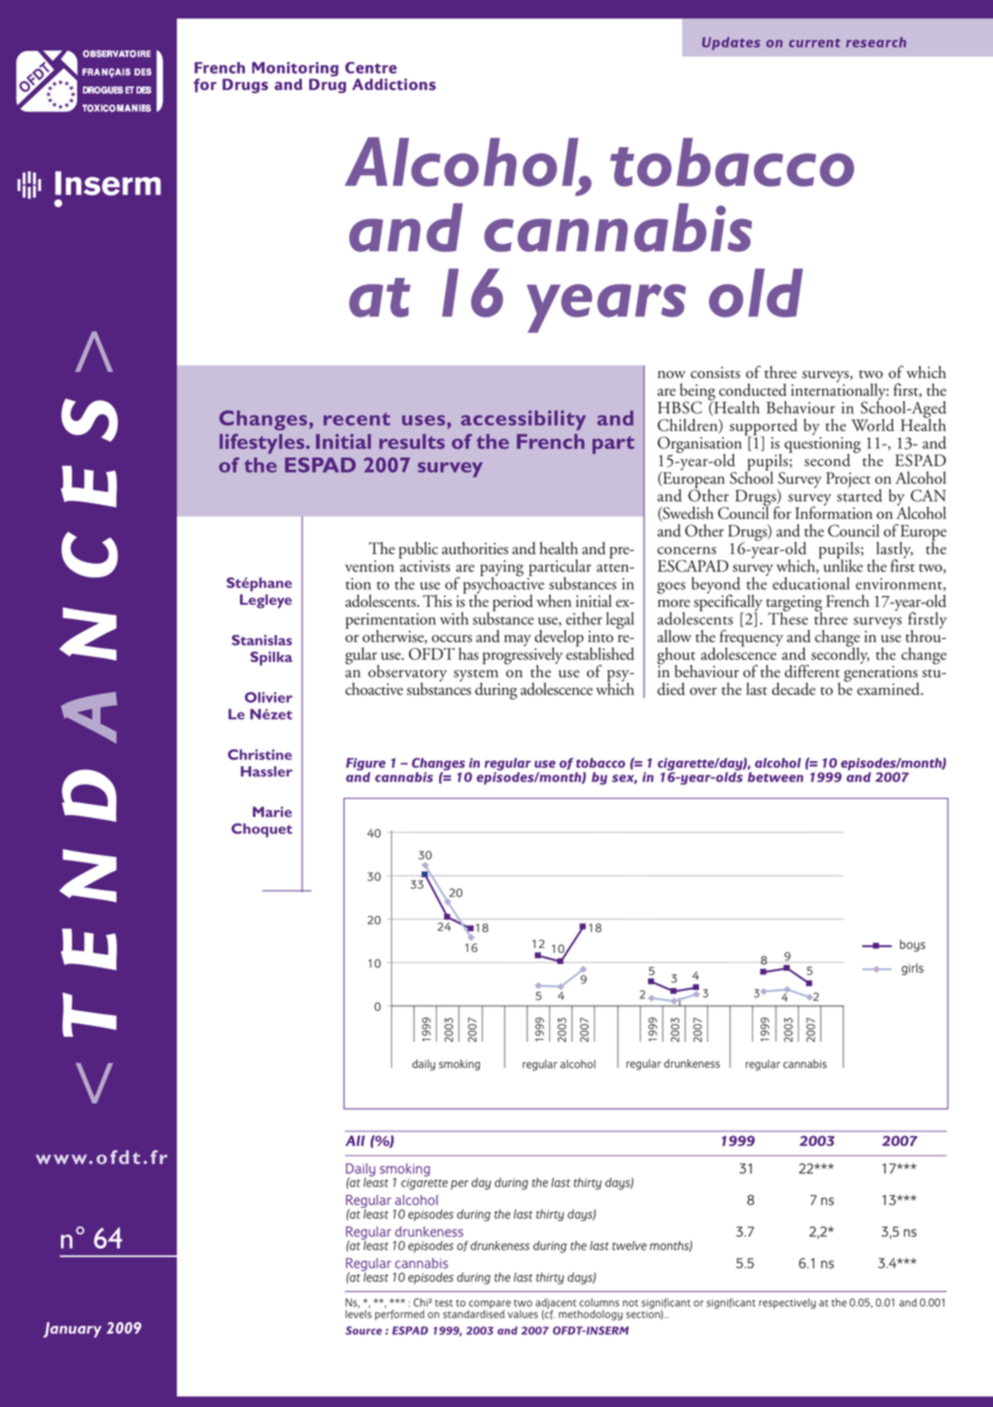 The width and height of the image is (993, 1407). I want to click on Figure, so click(366, 765).
